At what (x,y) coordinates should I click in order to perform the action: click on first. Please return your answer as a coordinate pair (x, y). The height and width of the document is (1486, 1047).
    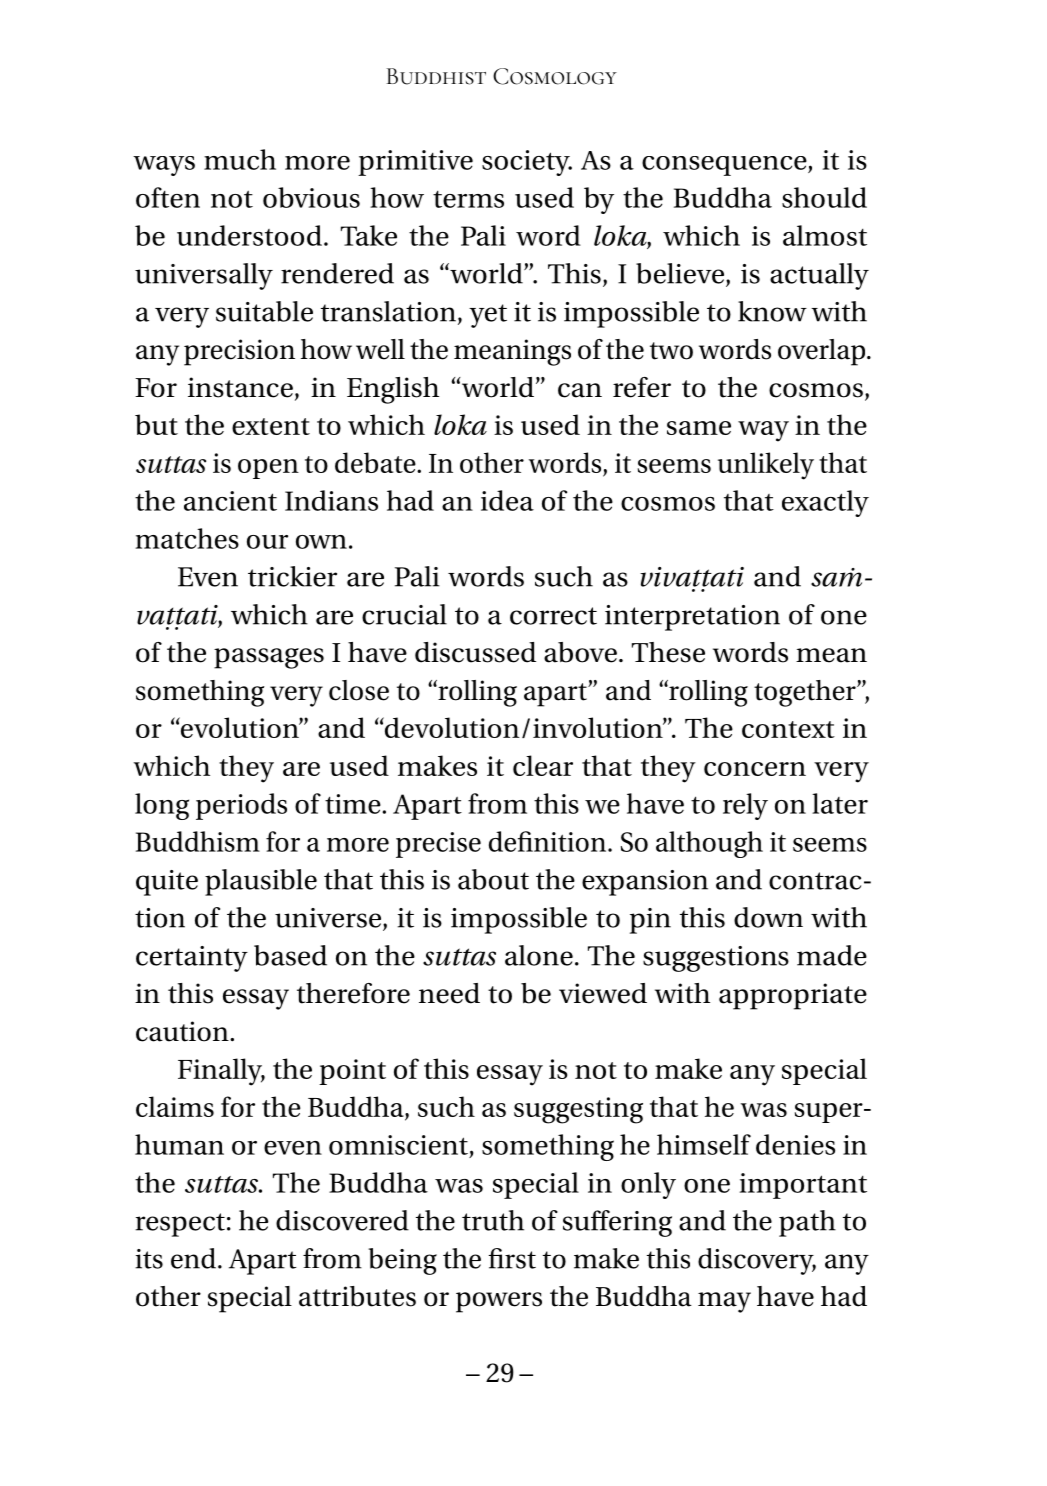
    Looking at the image, I should click on (512, 1258).
